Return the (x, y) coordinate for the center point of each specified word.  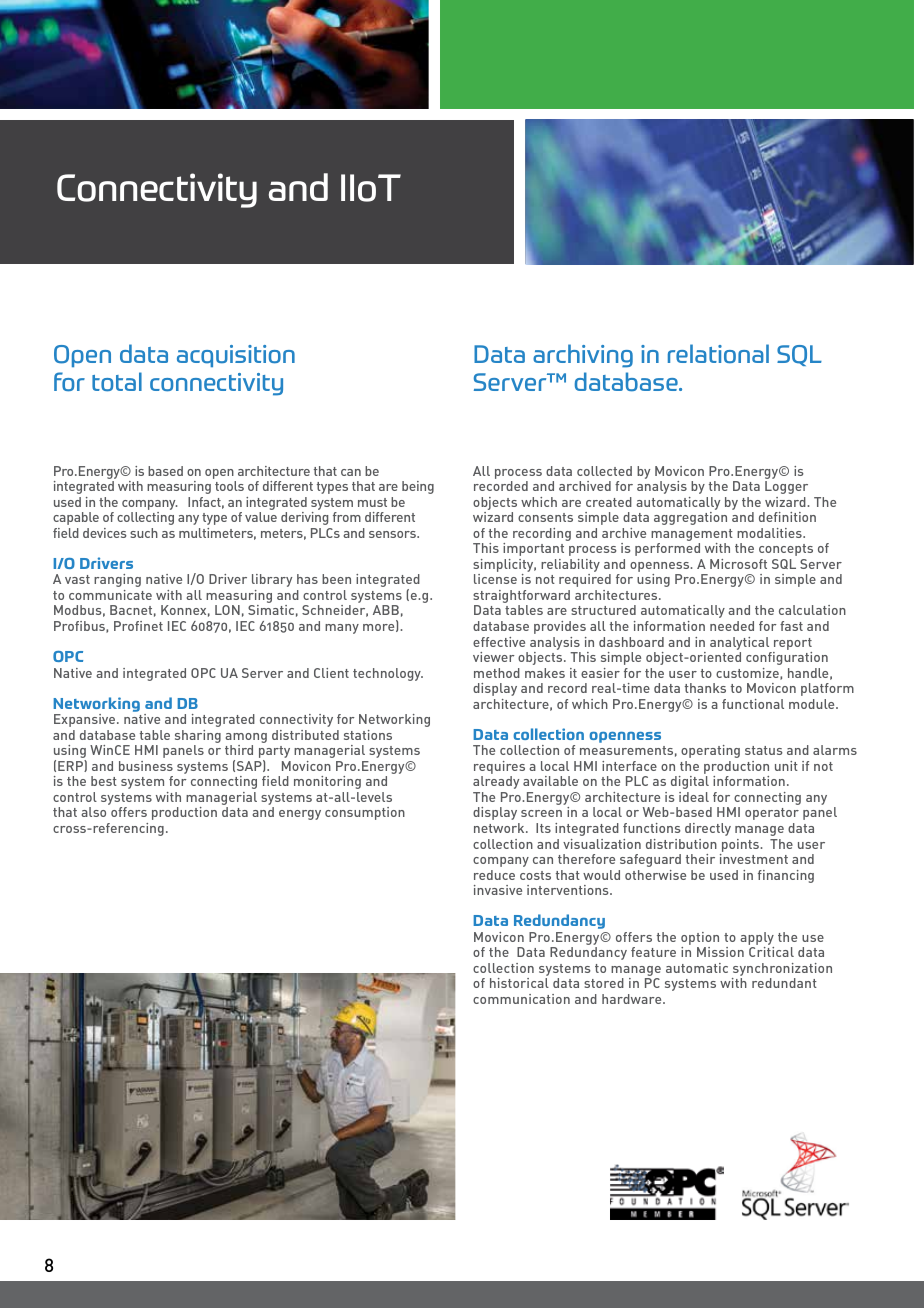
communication (521, 999)
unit (786, 766)
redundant (784, 983)
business (146, 766)
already (496, 782)
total (117, 382)
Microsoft (738, 564)
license (495, 579)
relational (718, 354)
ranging (117, 580)
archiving (583, 356)
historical (519, 983)
